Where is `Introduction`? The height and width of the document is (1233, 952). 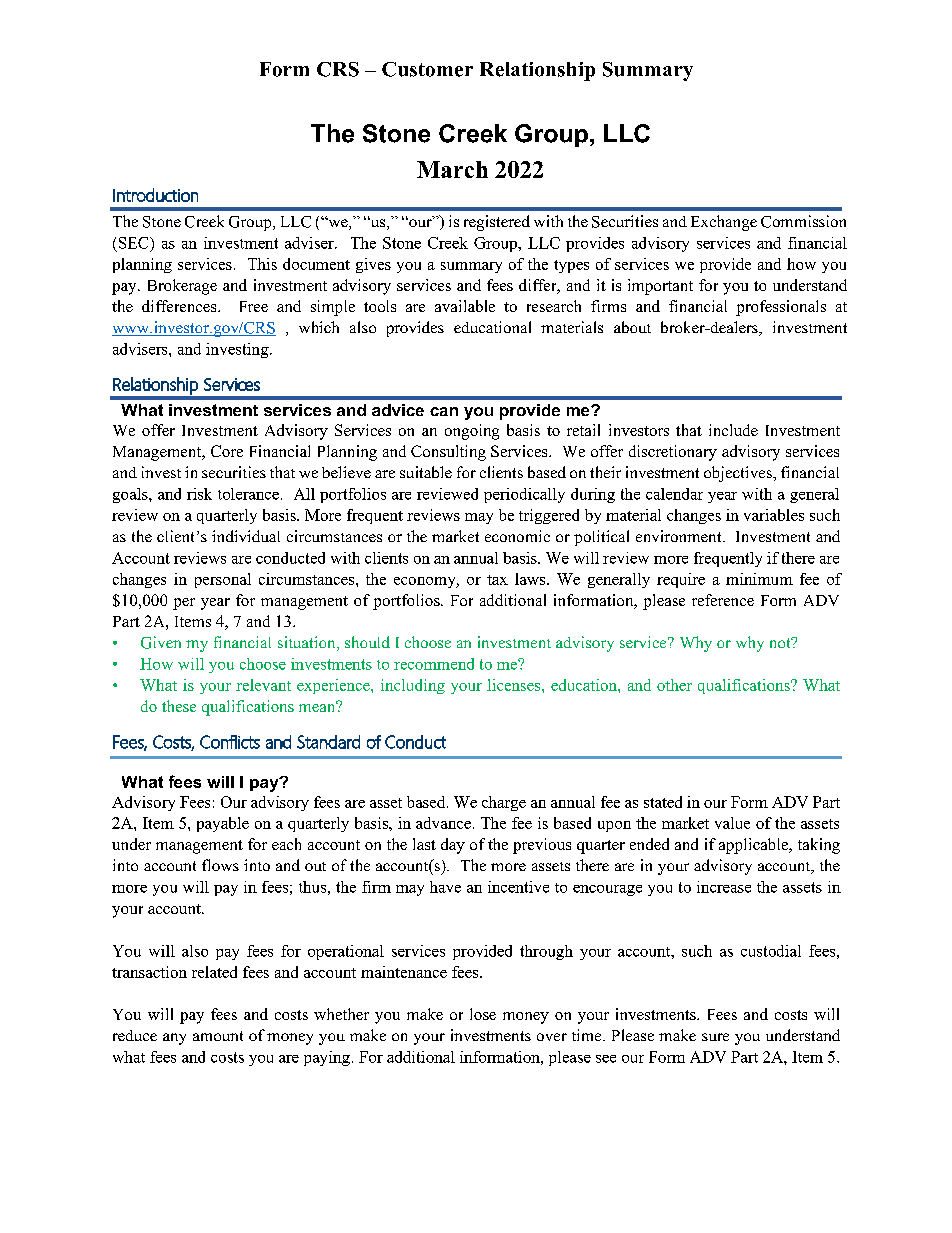
Introduction is located at coordinates (155, 195).
